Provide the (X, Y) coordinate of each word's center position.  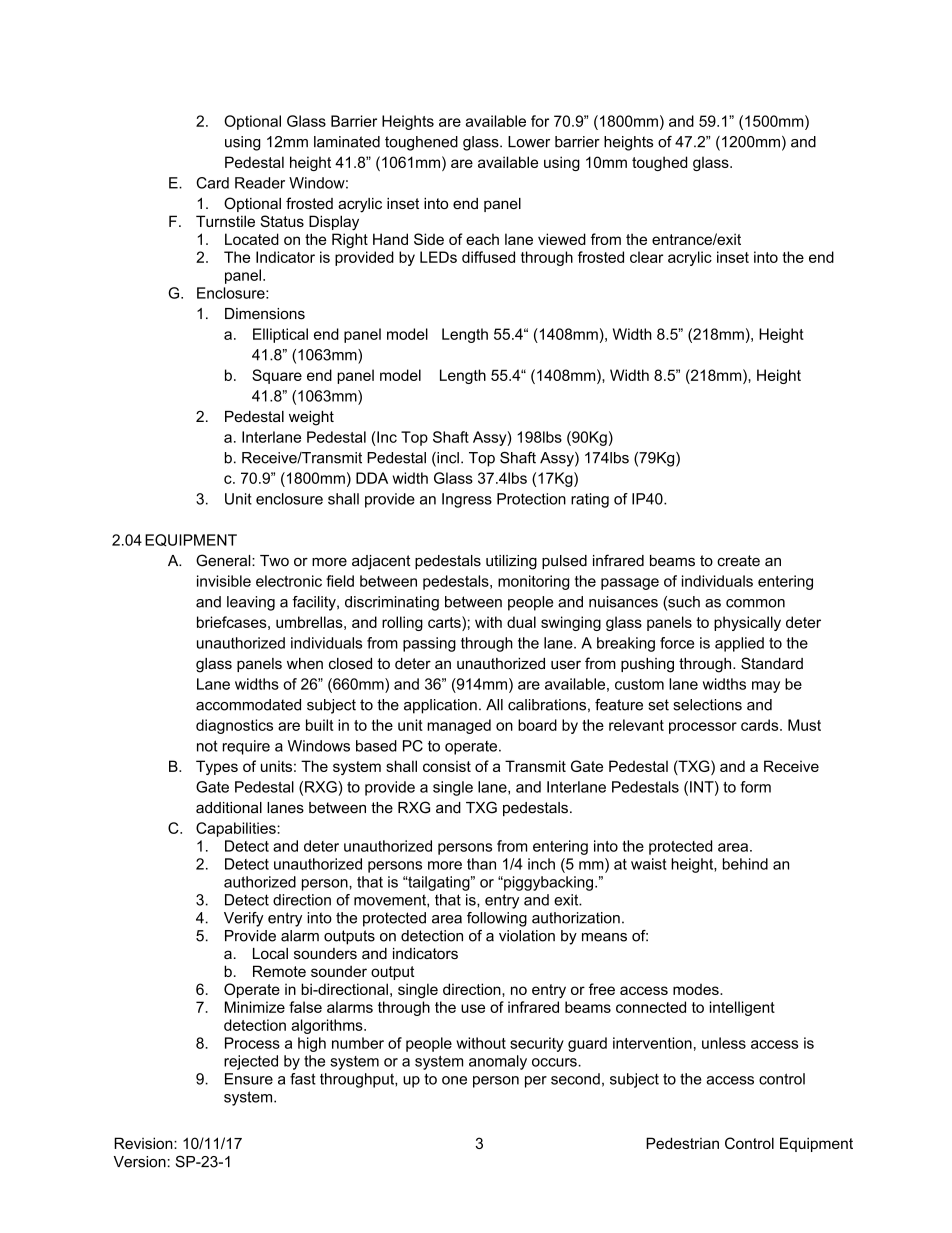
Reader (260, 183)
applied (739, 644)
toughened (421, 143)
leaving (251, 603)
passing (429, 644)
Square (277, 376)
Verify (244, 919)
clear (646, 257)
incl (447, 459)
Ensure (249, 1079)
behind (745, 864)
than (481, 864)
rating (590, 500)
